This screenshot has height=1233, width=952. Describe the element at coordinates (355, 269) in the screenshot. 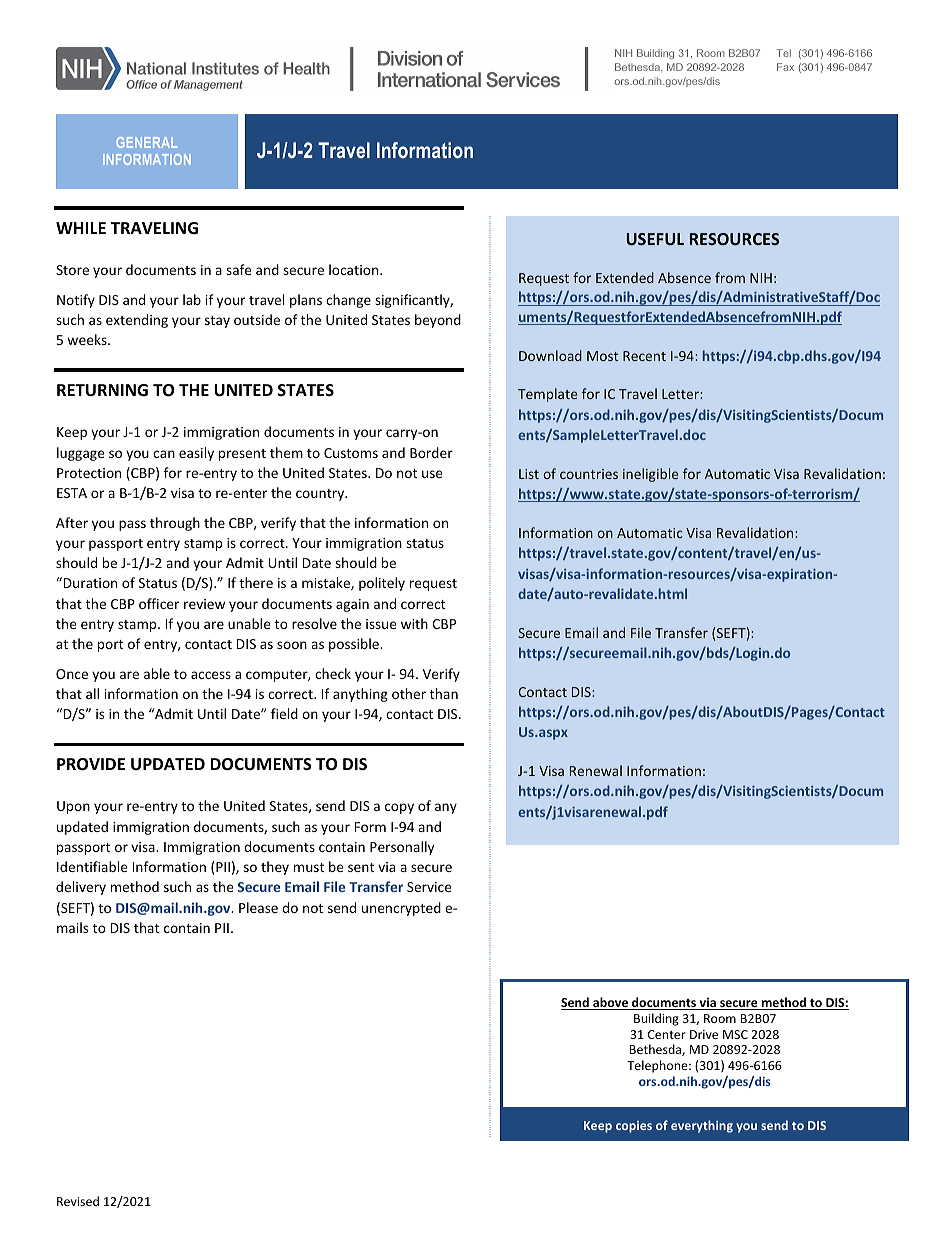

I see `location` at that location.
